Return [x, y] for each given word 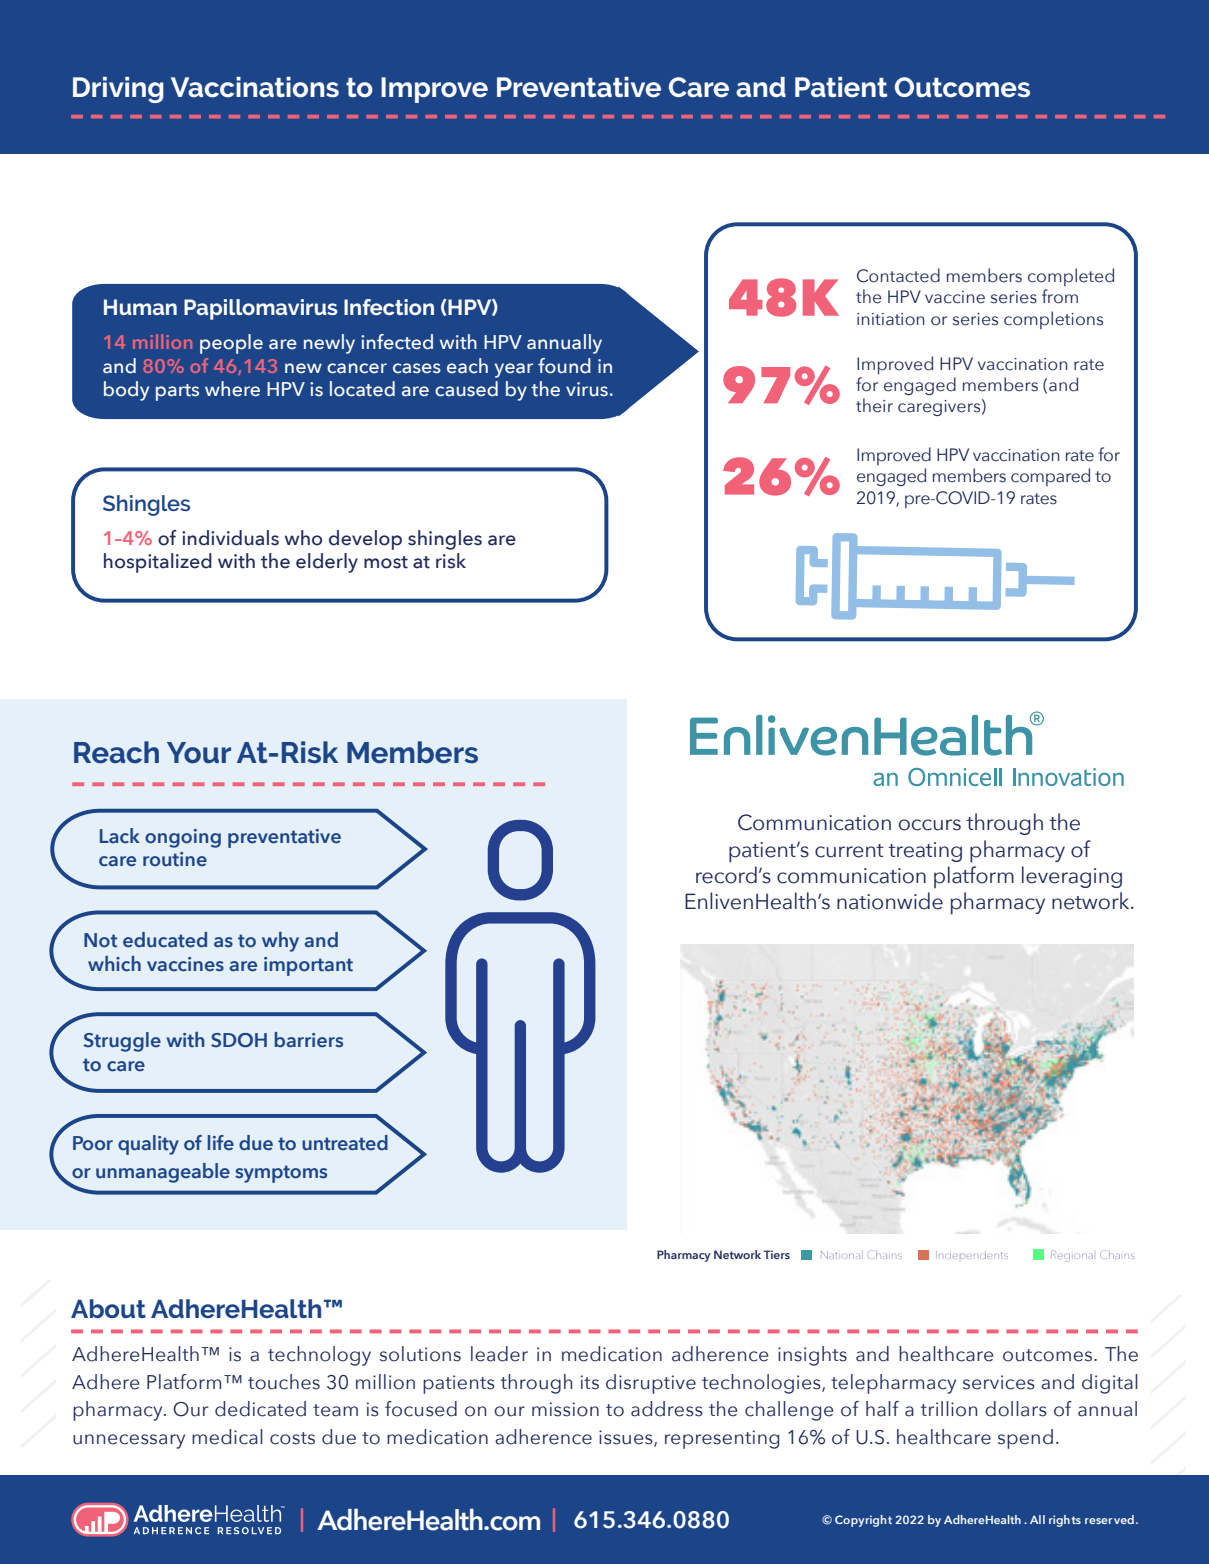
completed [1071, 277]
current [849, 851]
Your [199, 753]
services [999, 1382]
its [590, 1382]
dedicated [260, 1409]
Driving [118, 90]
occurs [930, 825]
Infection [389, 307]
